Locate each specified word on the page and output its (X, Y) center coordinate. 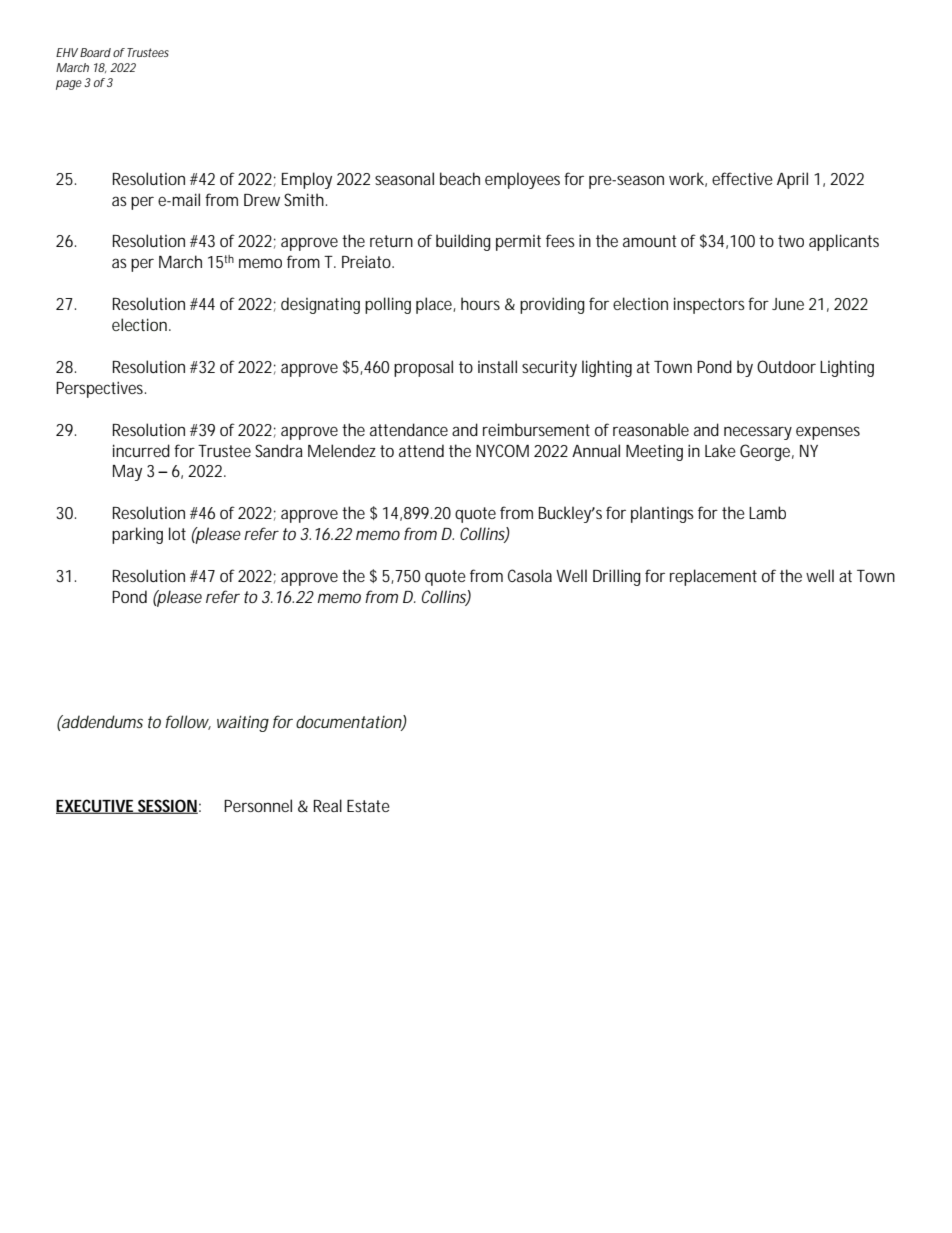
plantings (662, 514)
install (497, 366)
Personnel (258, 805)
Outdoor (786, 366)
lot (177, 533)
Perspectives (99, 389)
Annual (596, 450)
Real (328, 805)
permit (518, 243)
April (792, 180)
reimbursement (536, 429)
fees (560, 240)
